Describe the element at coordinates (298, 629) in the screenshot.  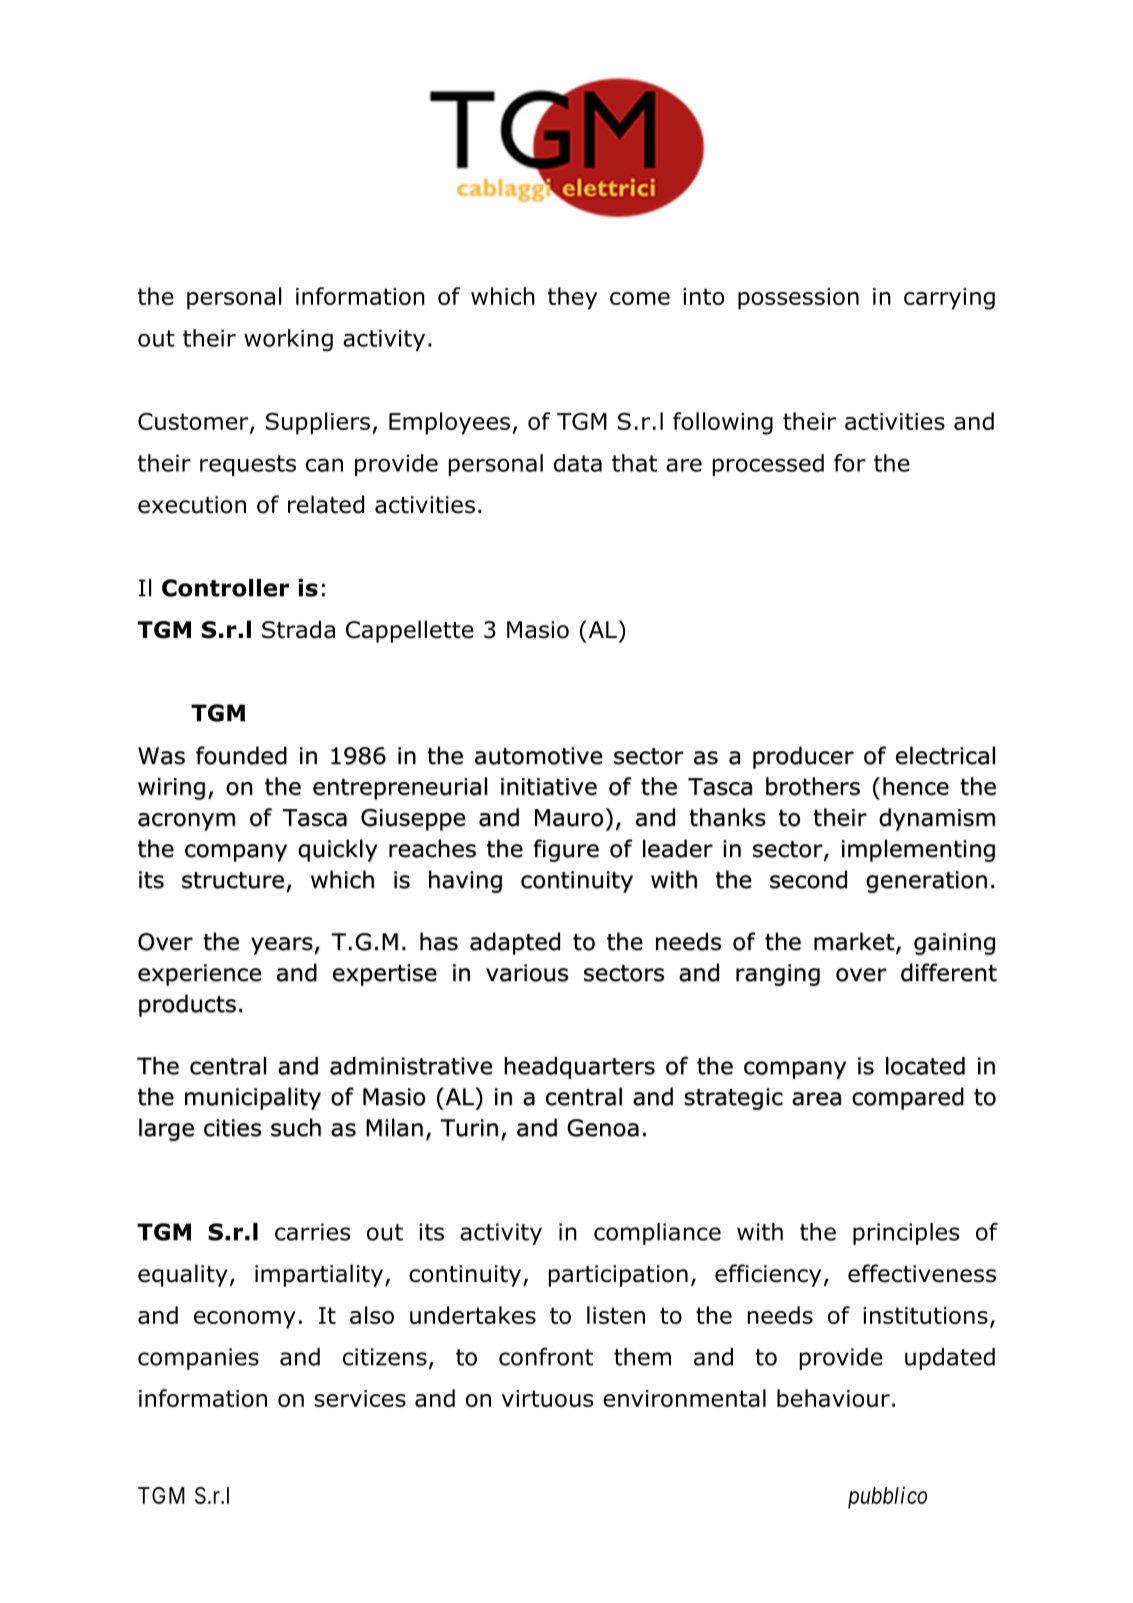
I see `Strada` at that location.
